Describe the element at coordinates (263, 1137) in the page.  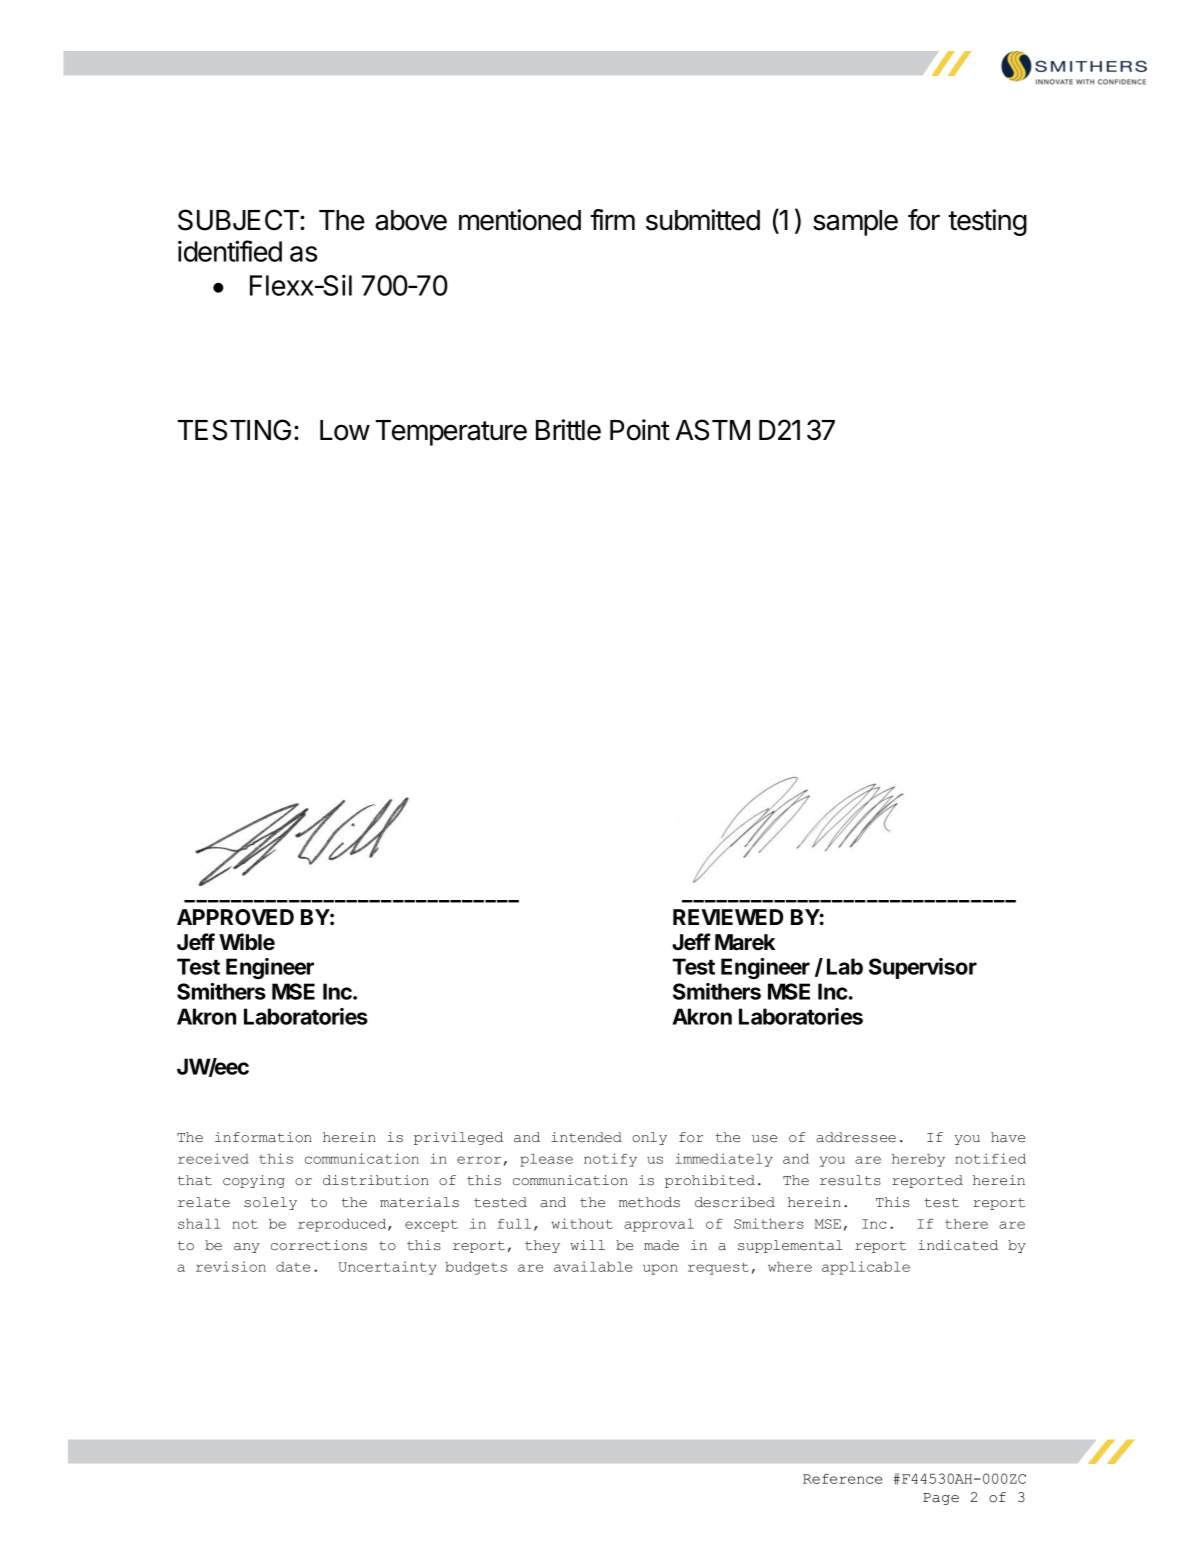
I see `information` at that location.
